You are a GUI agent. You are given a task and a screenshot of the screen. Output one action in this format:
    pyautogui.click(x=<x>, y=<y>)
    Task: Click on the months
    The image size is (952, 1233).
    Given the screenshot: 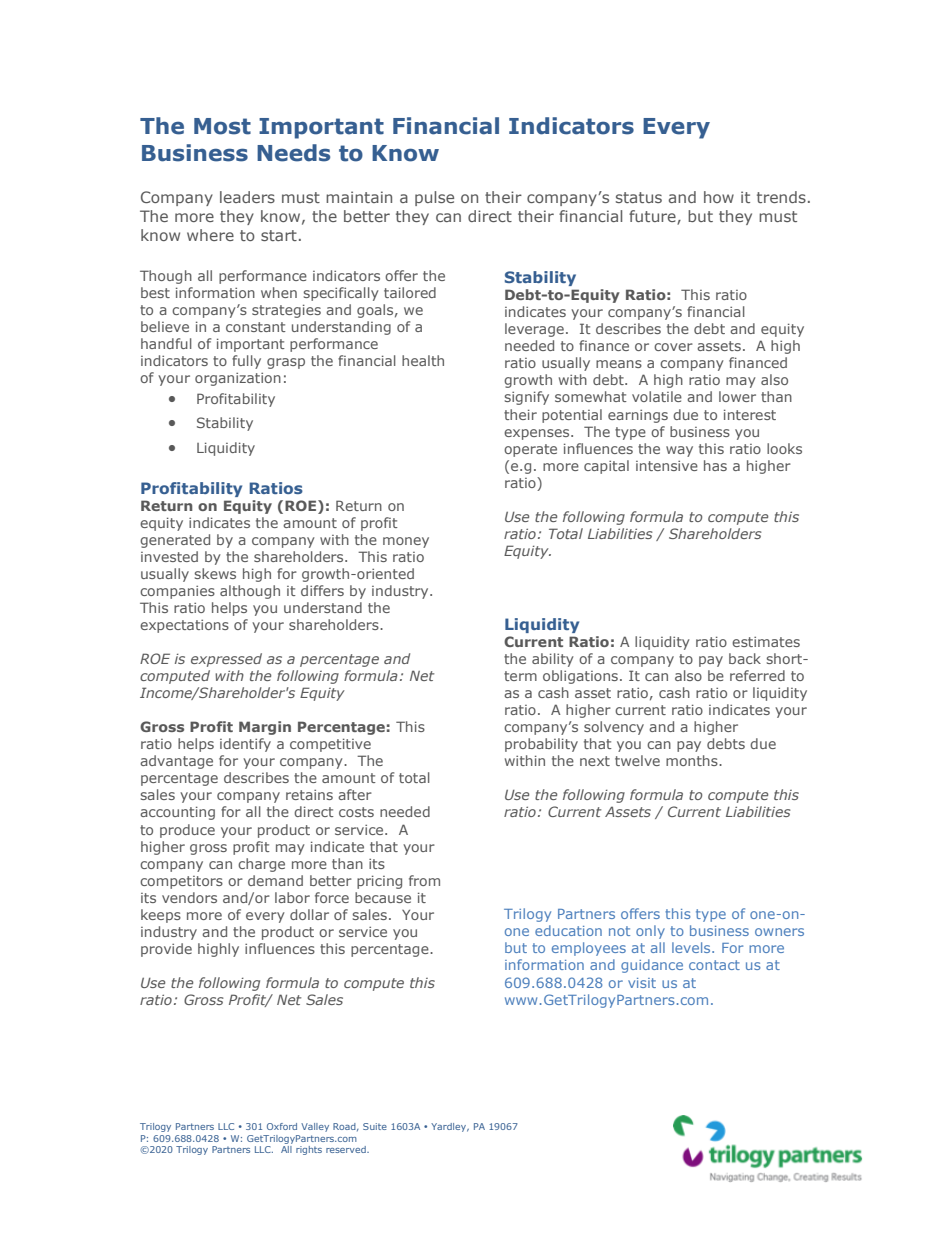 What is the action you would take?
    pyautogui.click(x=693, y=760)
